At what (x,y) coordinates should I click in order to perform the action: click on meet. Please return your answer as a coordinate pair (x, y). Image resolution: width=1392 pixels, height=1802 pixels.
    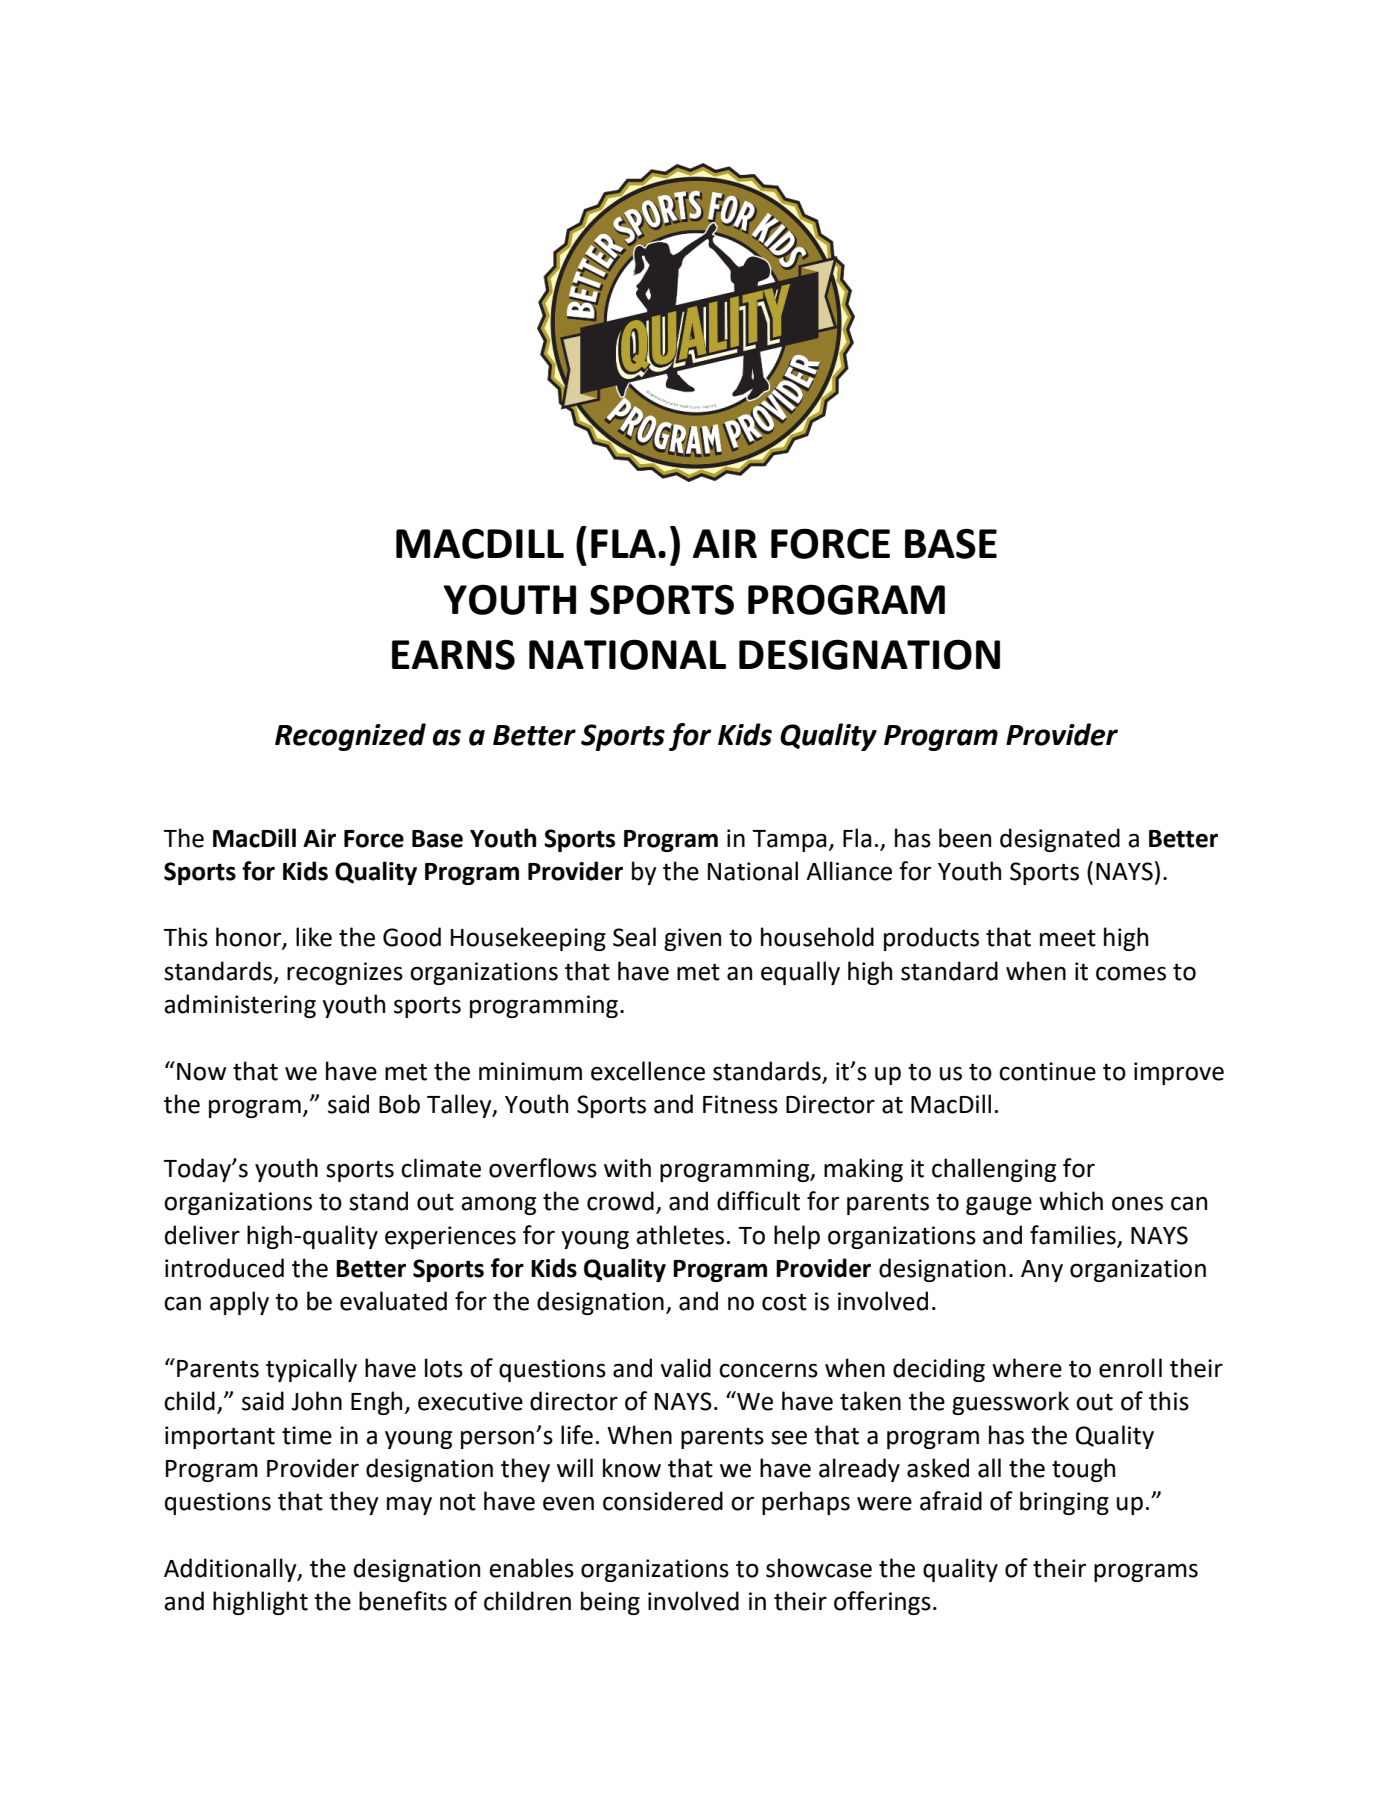
    Looking at the image, I should click on (1068, 938).
